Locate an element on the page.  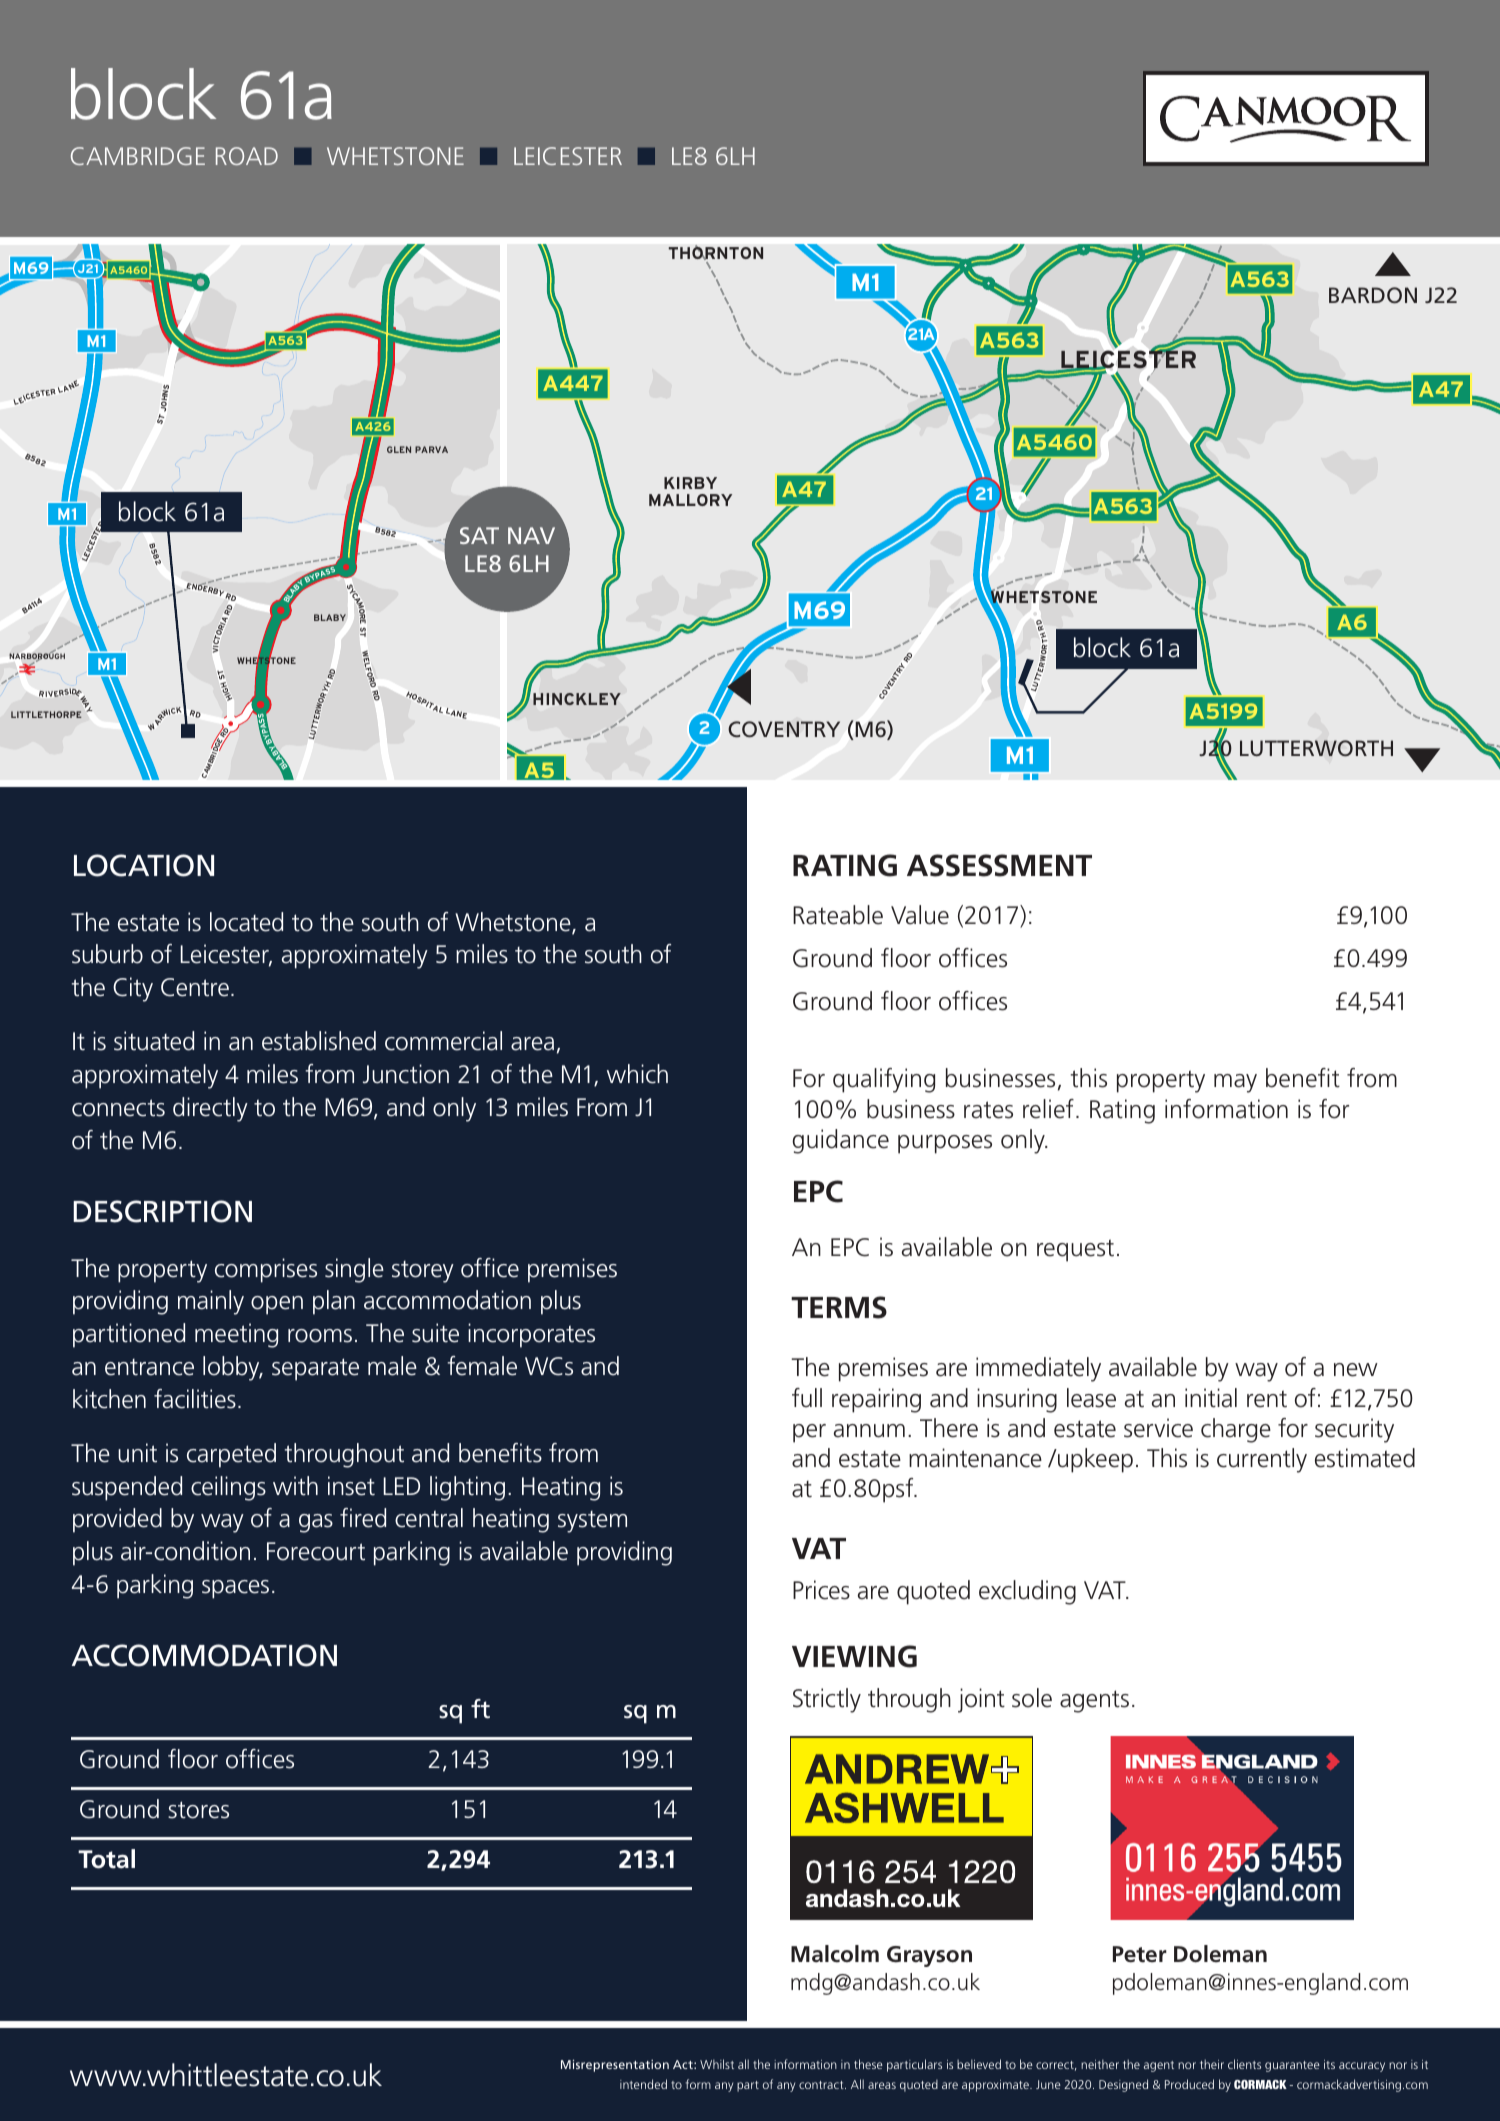
guidance is located at coordinates (840, 1141).
